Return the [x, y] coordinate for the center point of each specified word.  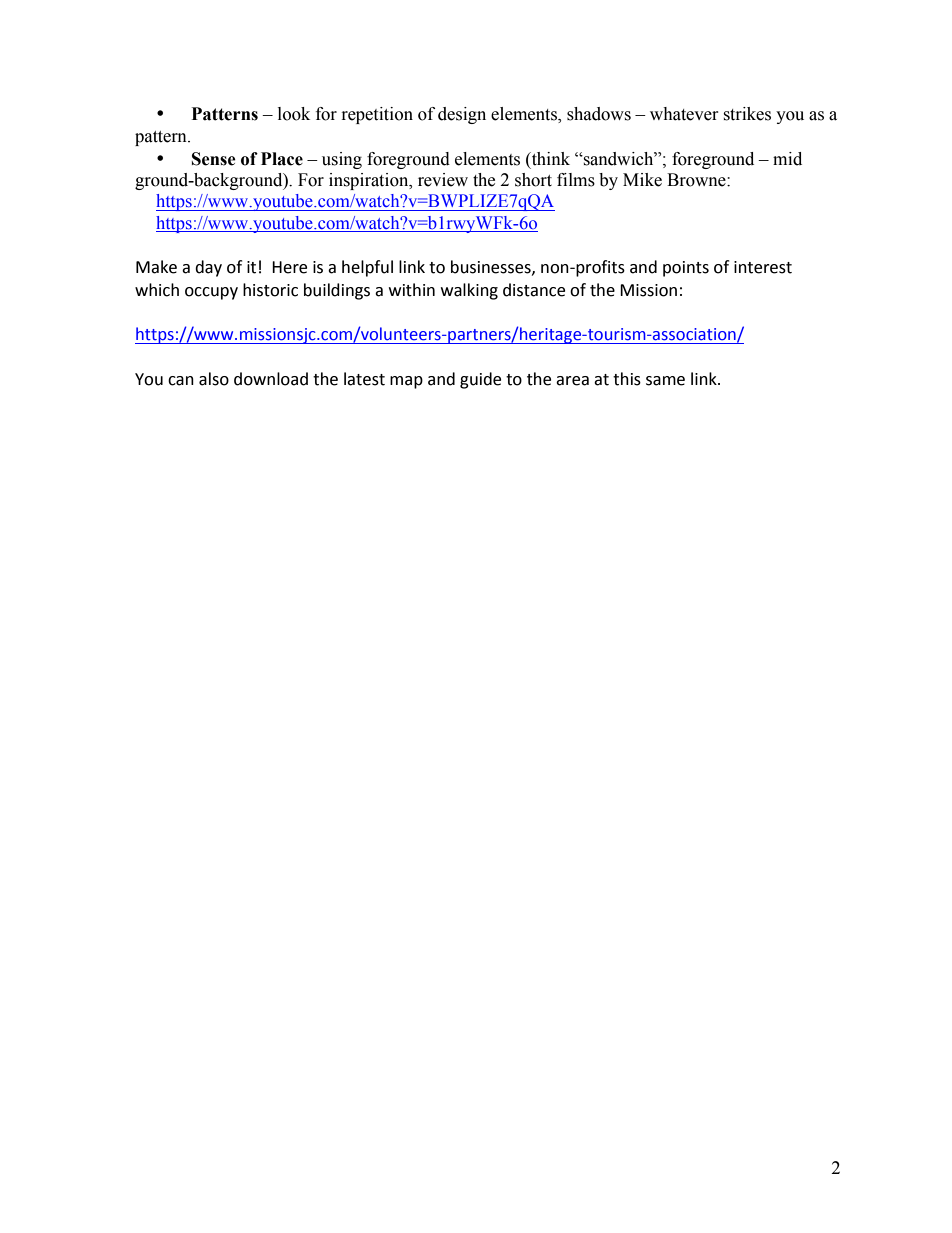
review [443, 180]
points [686, 269]
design [462, 115]
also [214, 379]
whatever [684, 114]
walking [469, 291]
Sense [214, 159]
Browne [697, 180]
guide [480, 380]
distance [534, 290]
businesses [492, 267]
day [208, 268]
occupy [211, 293]
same [665, 381]
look [294, 114]
